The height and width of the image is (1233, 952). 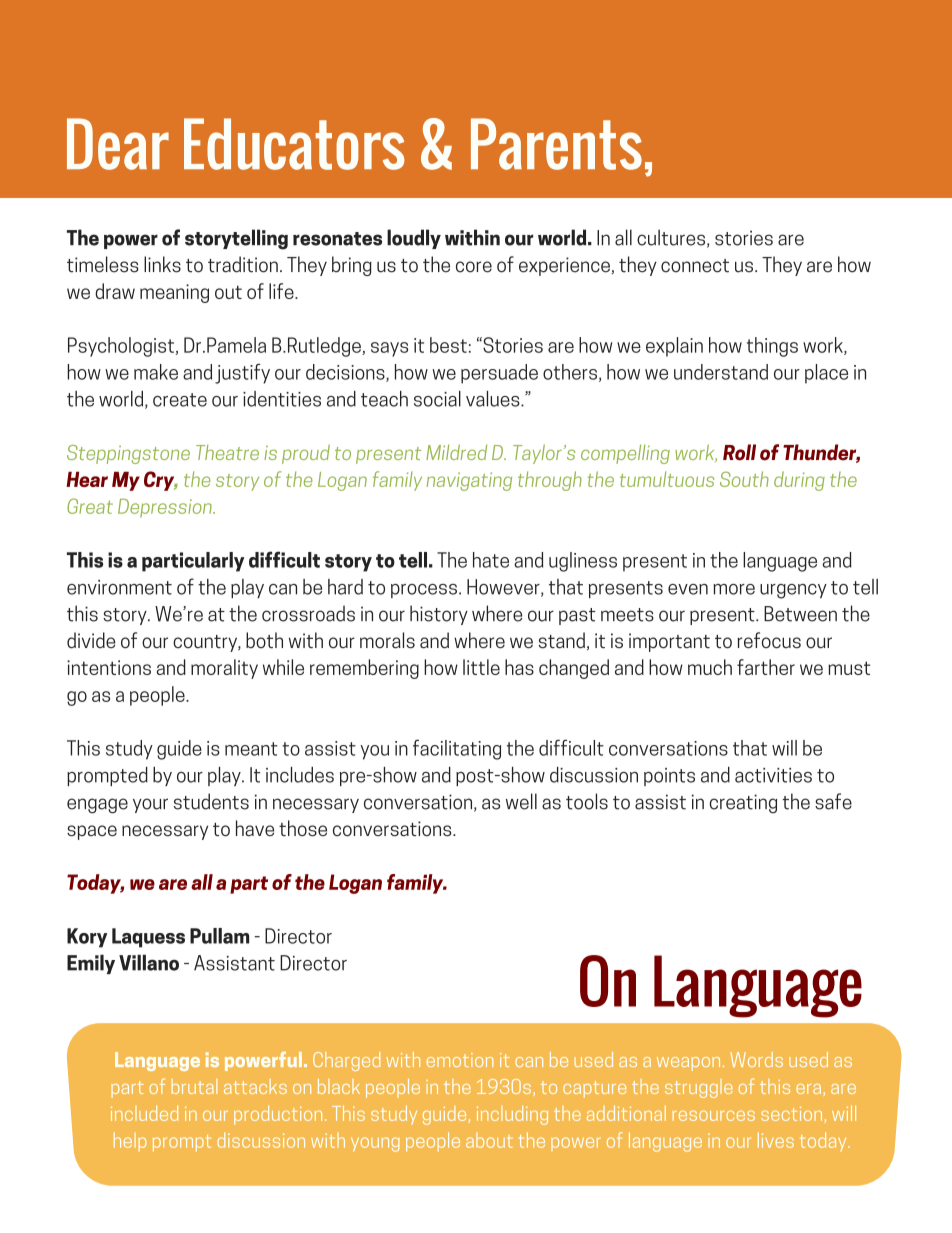 I want to click on connect, so click(x=695, y=266).
